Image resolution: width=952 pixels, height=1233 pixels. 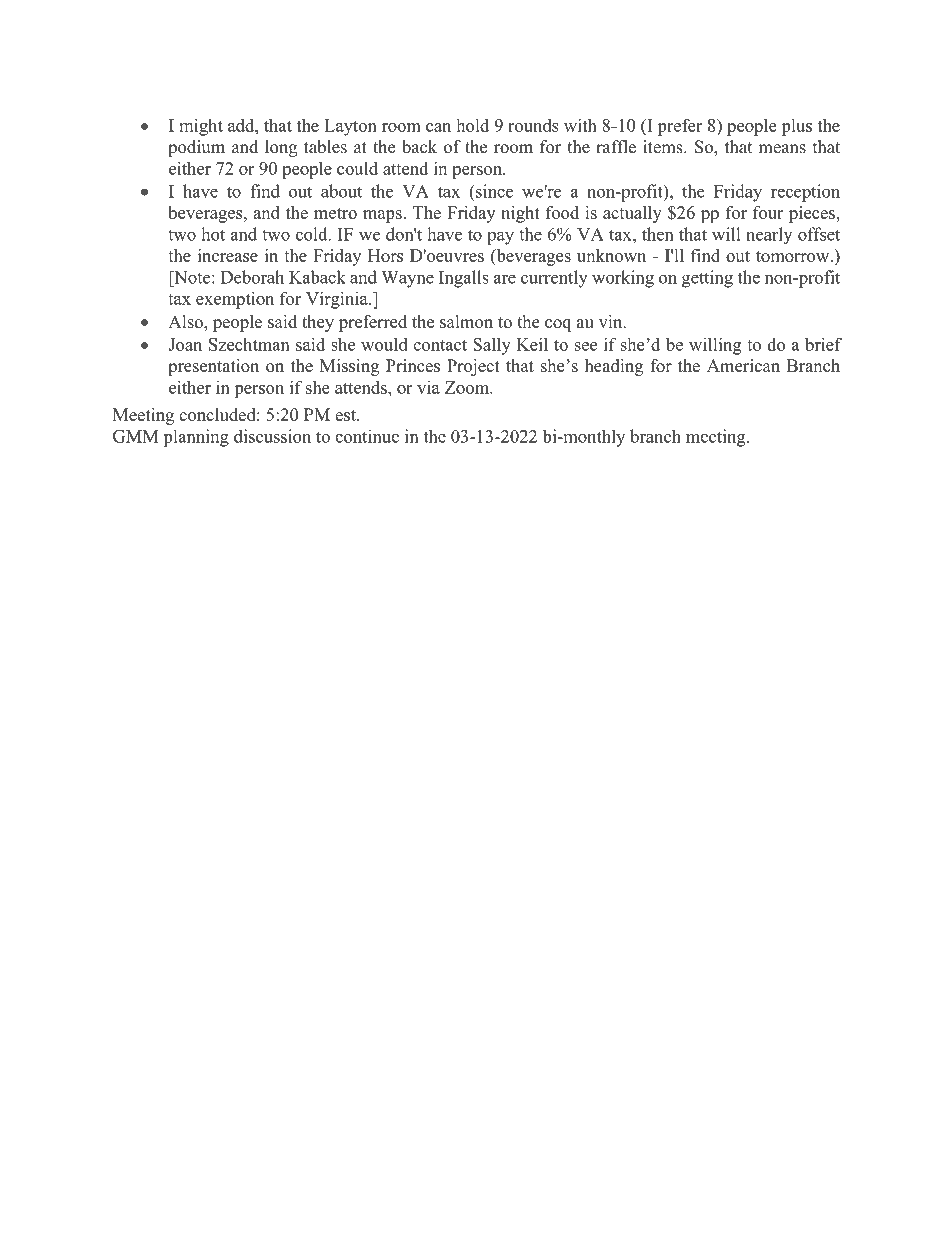 I want to click on plus, so click(x=797, y=127).
